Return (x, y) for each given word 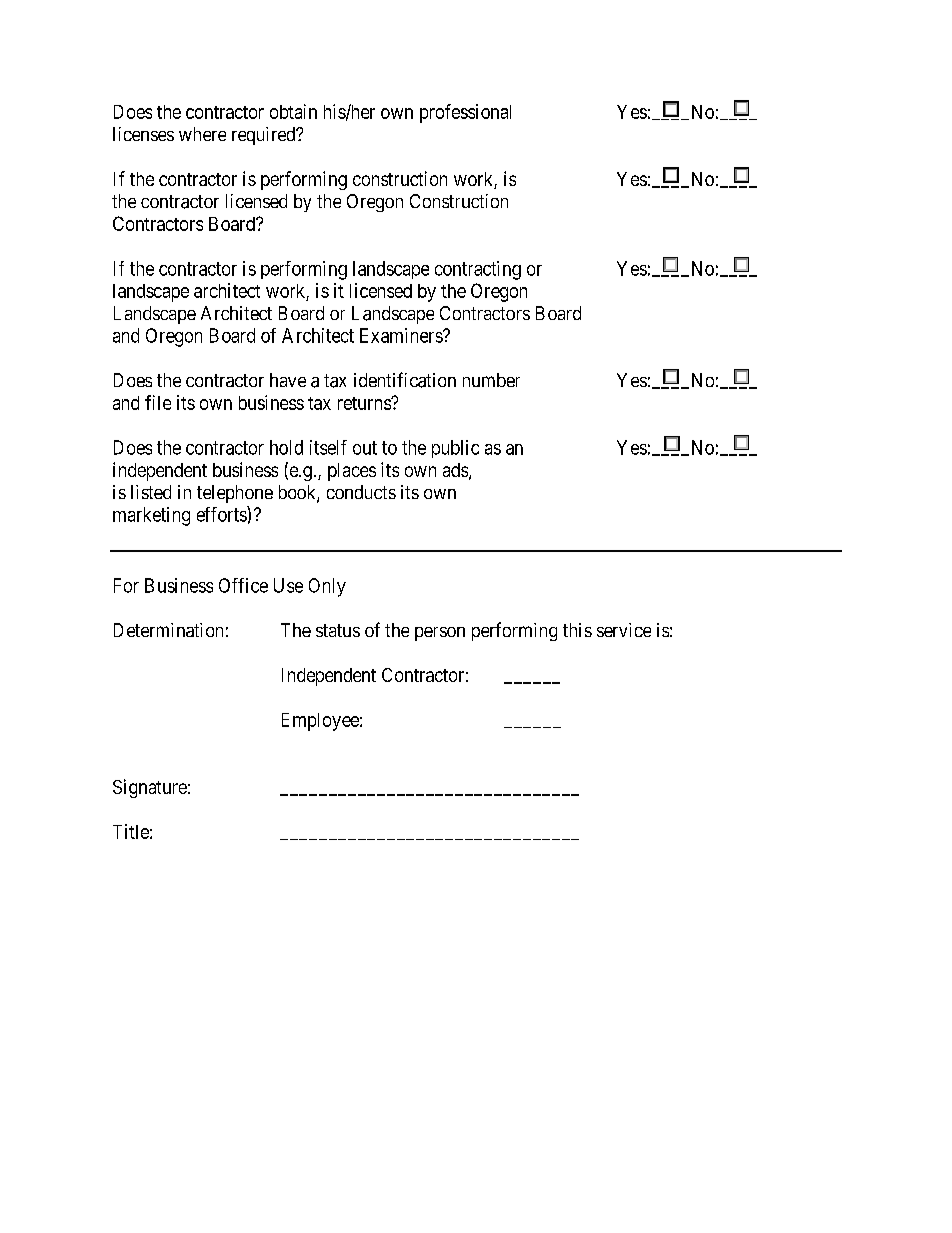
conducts (361, 492)
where (202, 134)
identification (405, 380)
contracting (478, 270)
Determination (168, 630)
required (265, 136)
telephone (235, 494)
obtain (293, 111)
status (338, 630)
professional (465, 113)
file (158, 402)
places (352, 472)
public (455, 449)
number (491, 380)
